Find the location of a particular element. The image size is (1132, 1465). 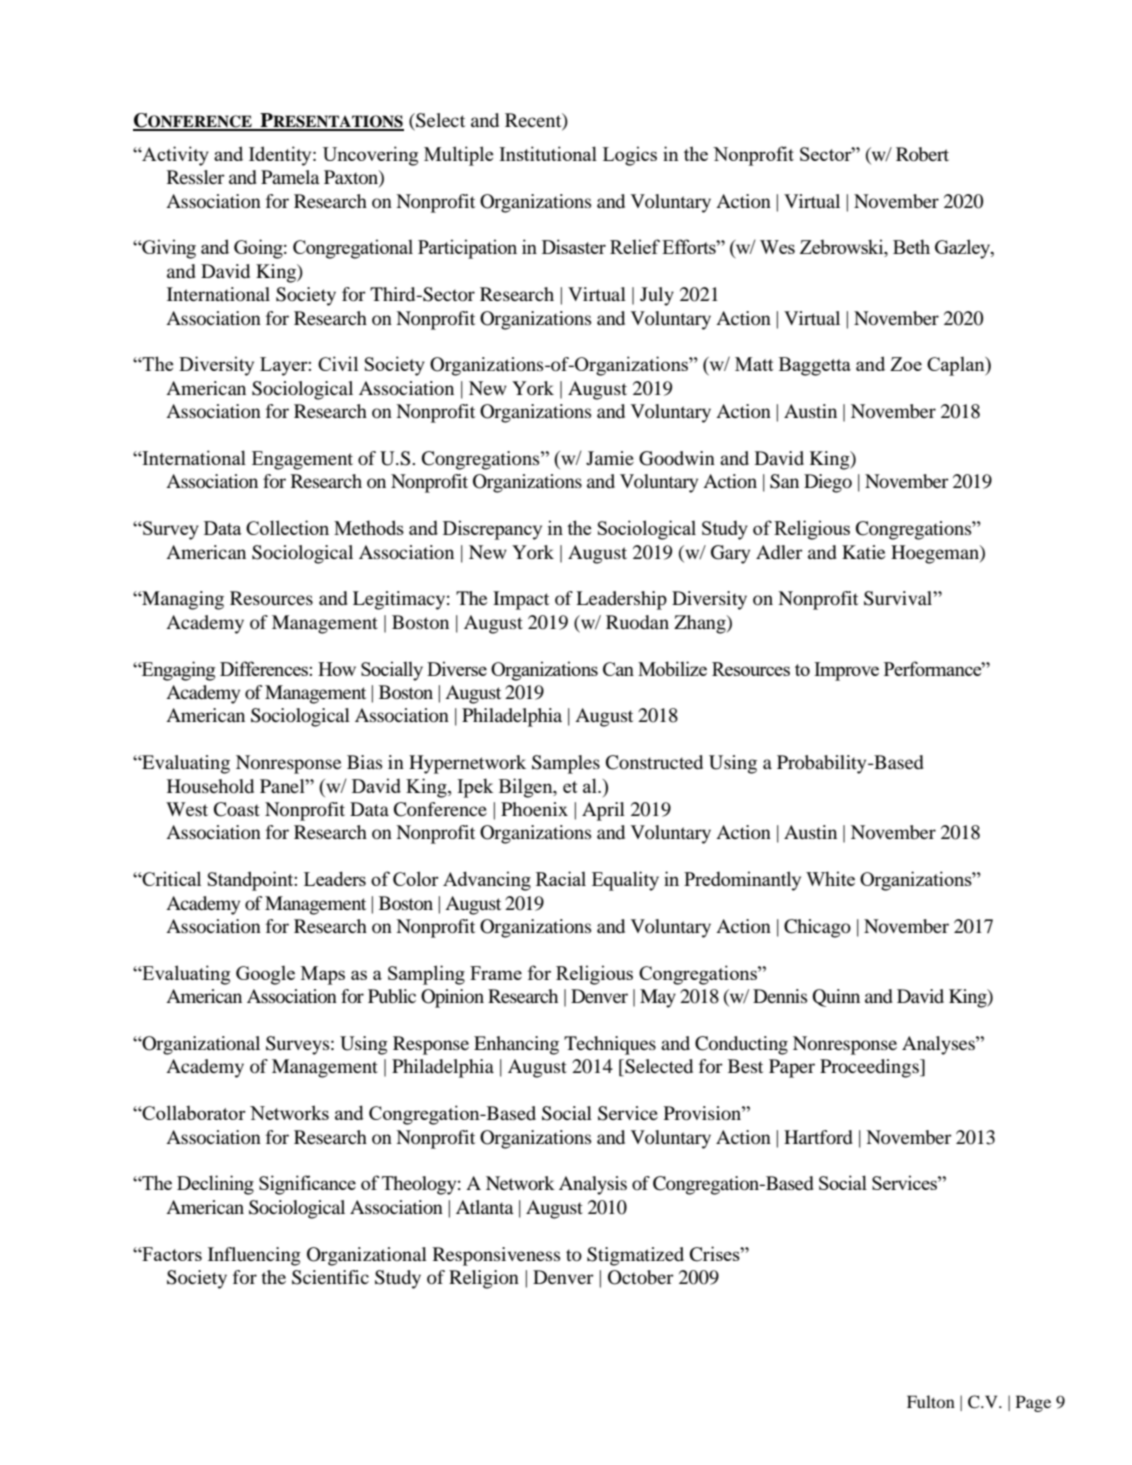

Scientific is located at coordinates (330, 1277).
